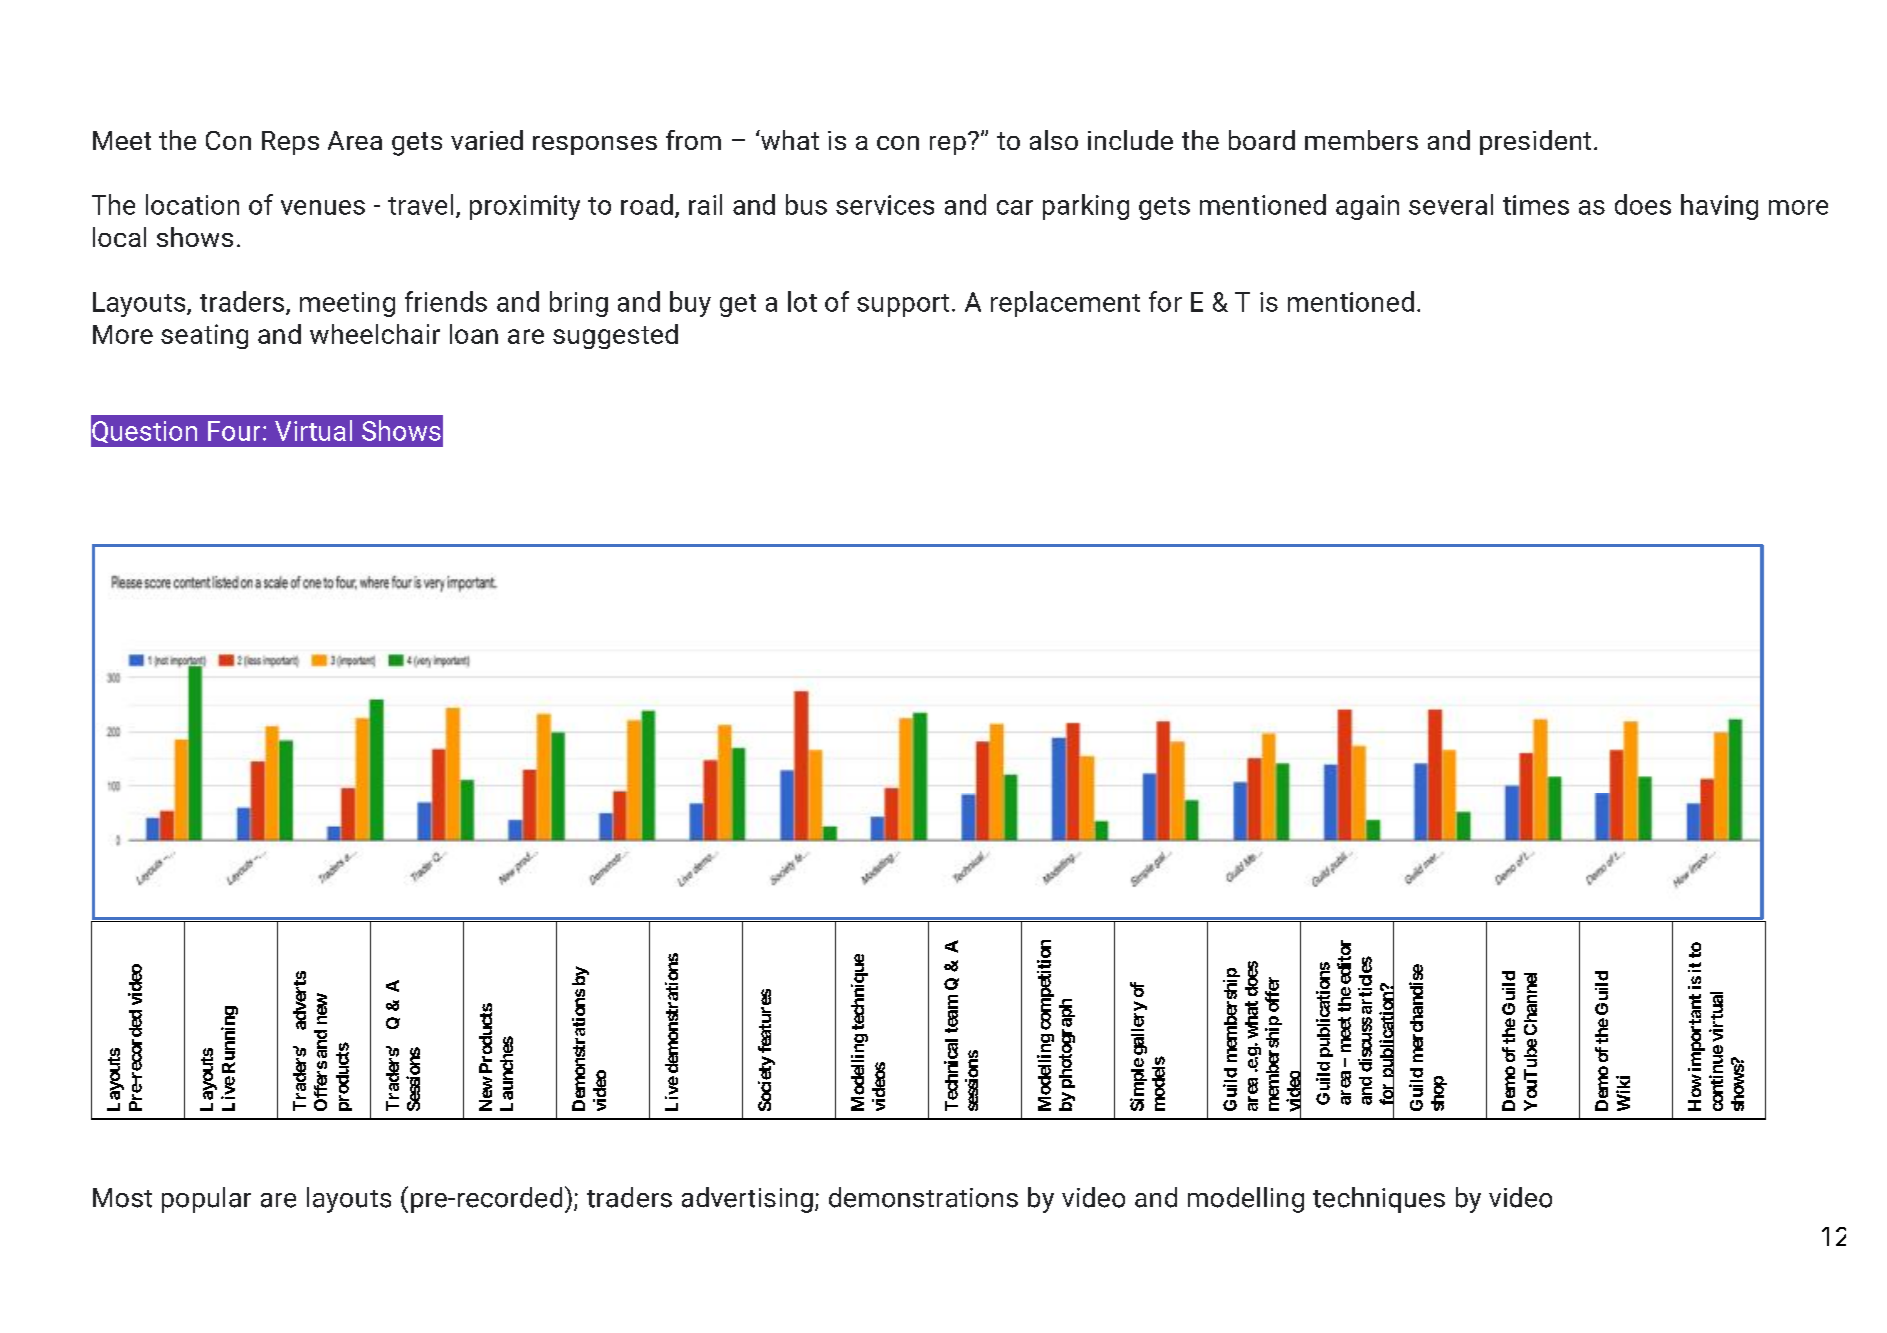 Image resolution: width=1887 pixels, height=1333 pixels. I want to click on buy, so click(690, 304).
